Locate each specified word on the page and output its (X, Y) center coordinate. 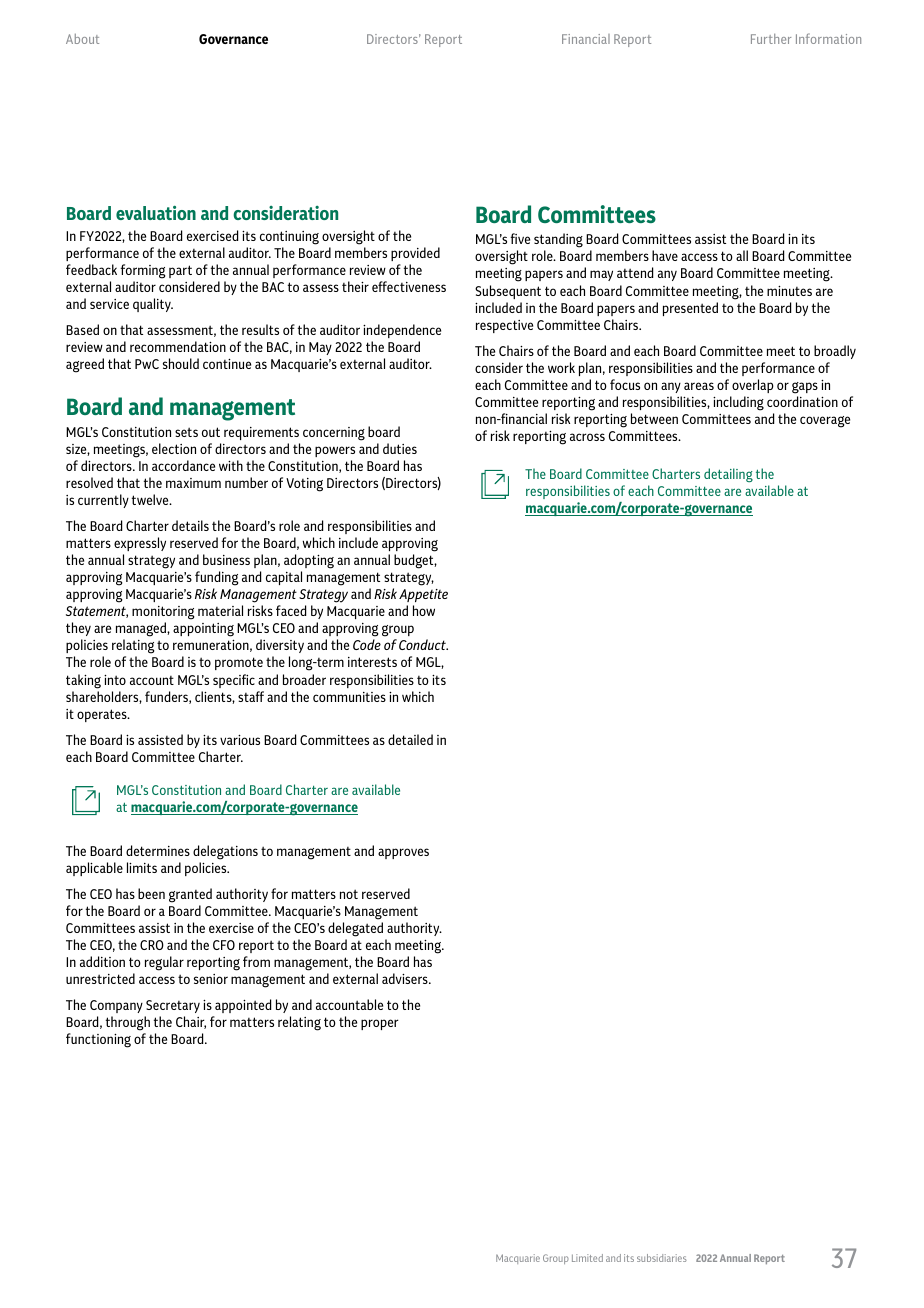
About (82, 39)
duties (400, 448)
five (520, 238)
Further (771, 39)
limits (142, 867)
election (174, 448)
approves (403, 853)
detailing (728, 475)
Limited (587, 1258)
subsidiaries (662, 1258)
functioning (98, 1040)
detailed (410, 739)
